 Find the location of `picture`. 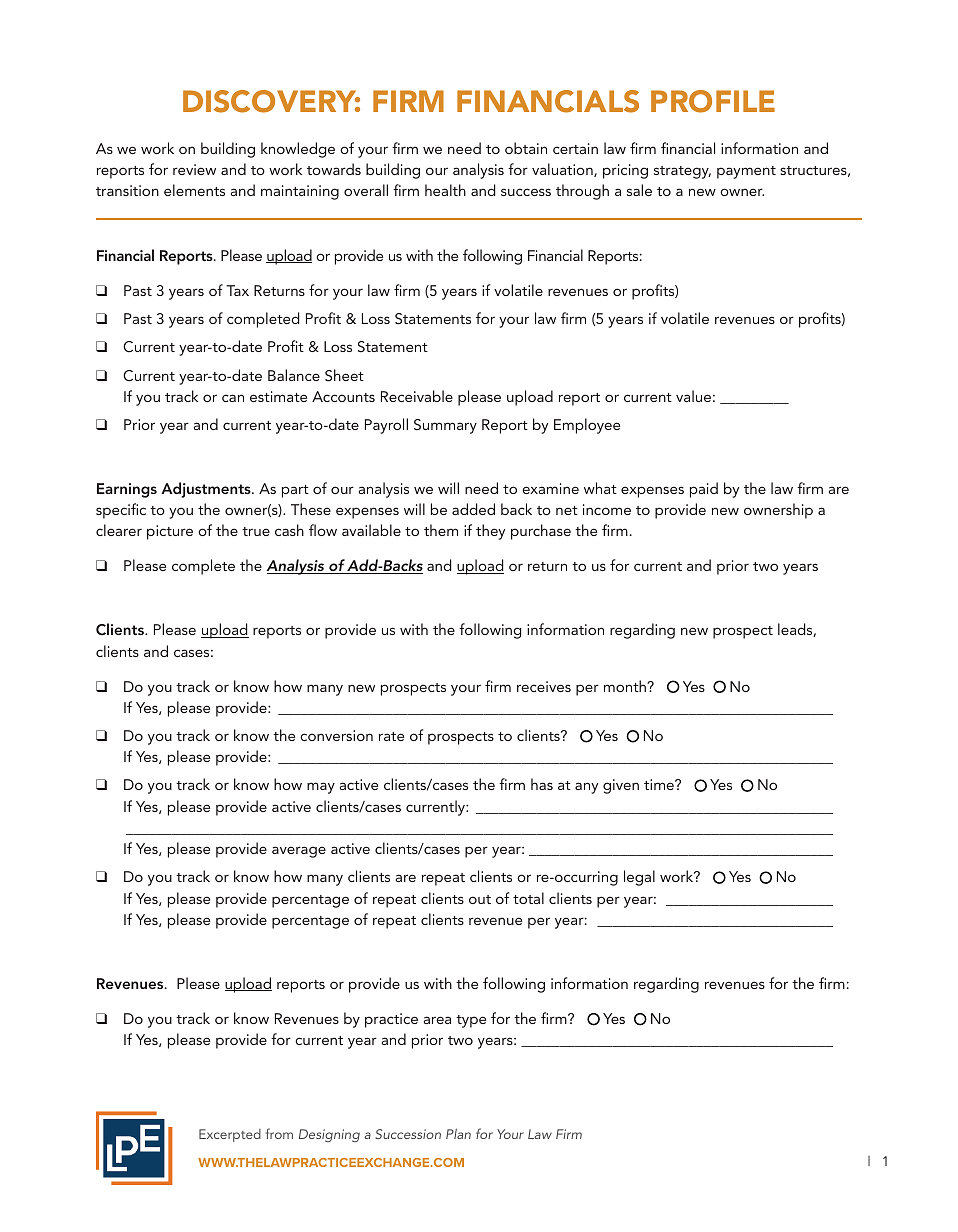

picture is located at coordinates (170, 532).
